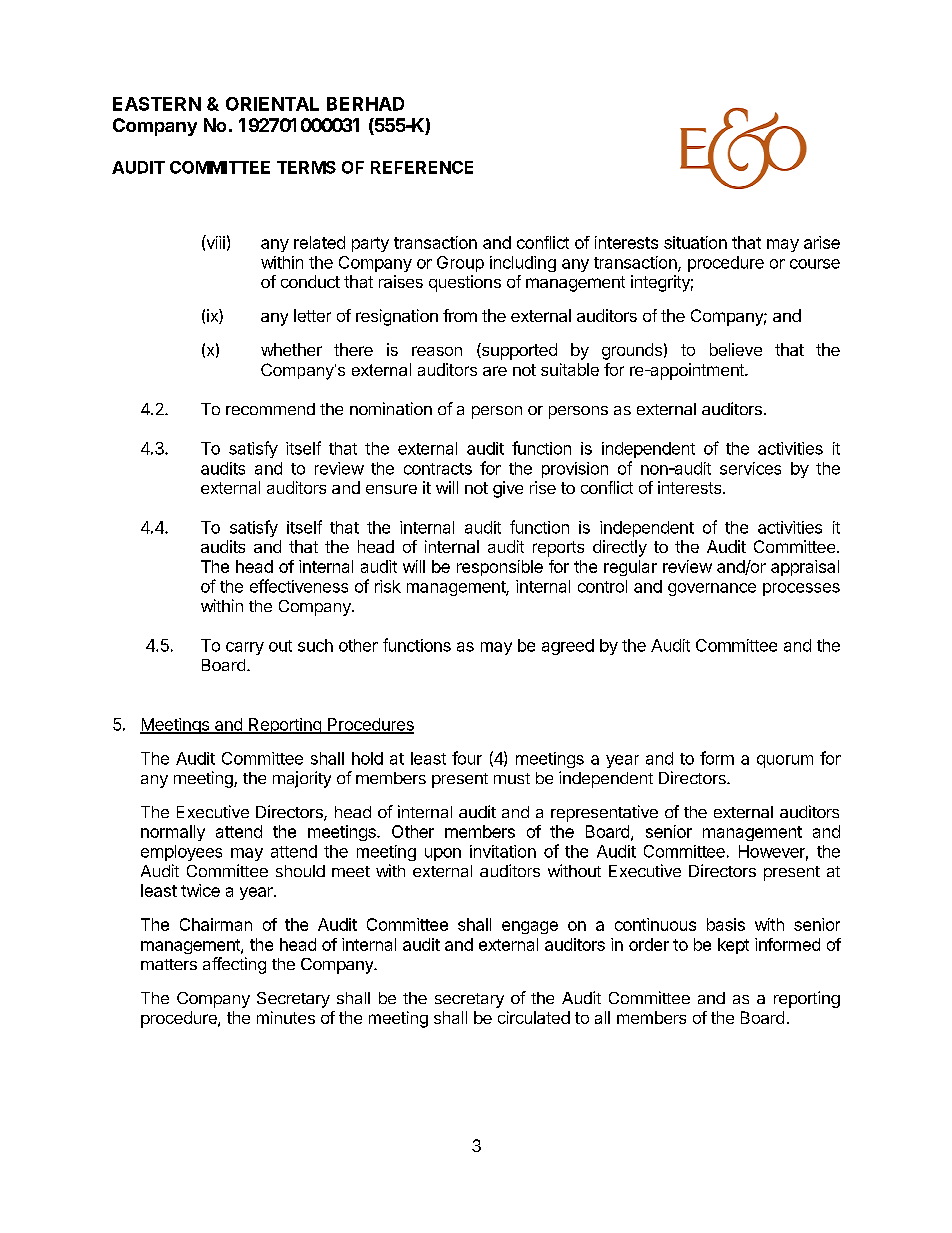  What do you see at coordinates (695, 242) in the screenshot?
I see `situation` at bounding box center [695, 242].
